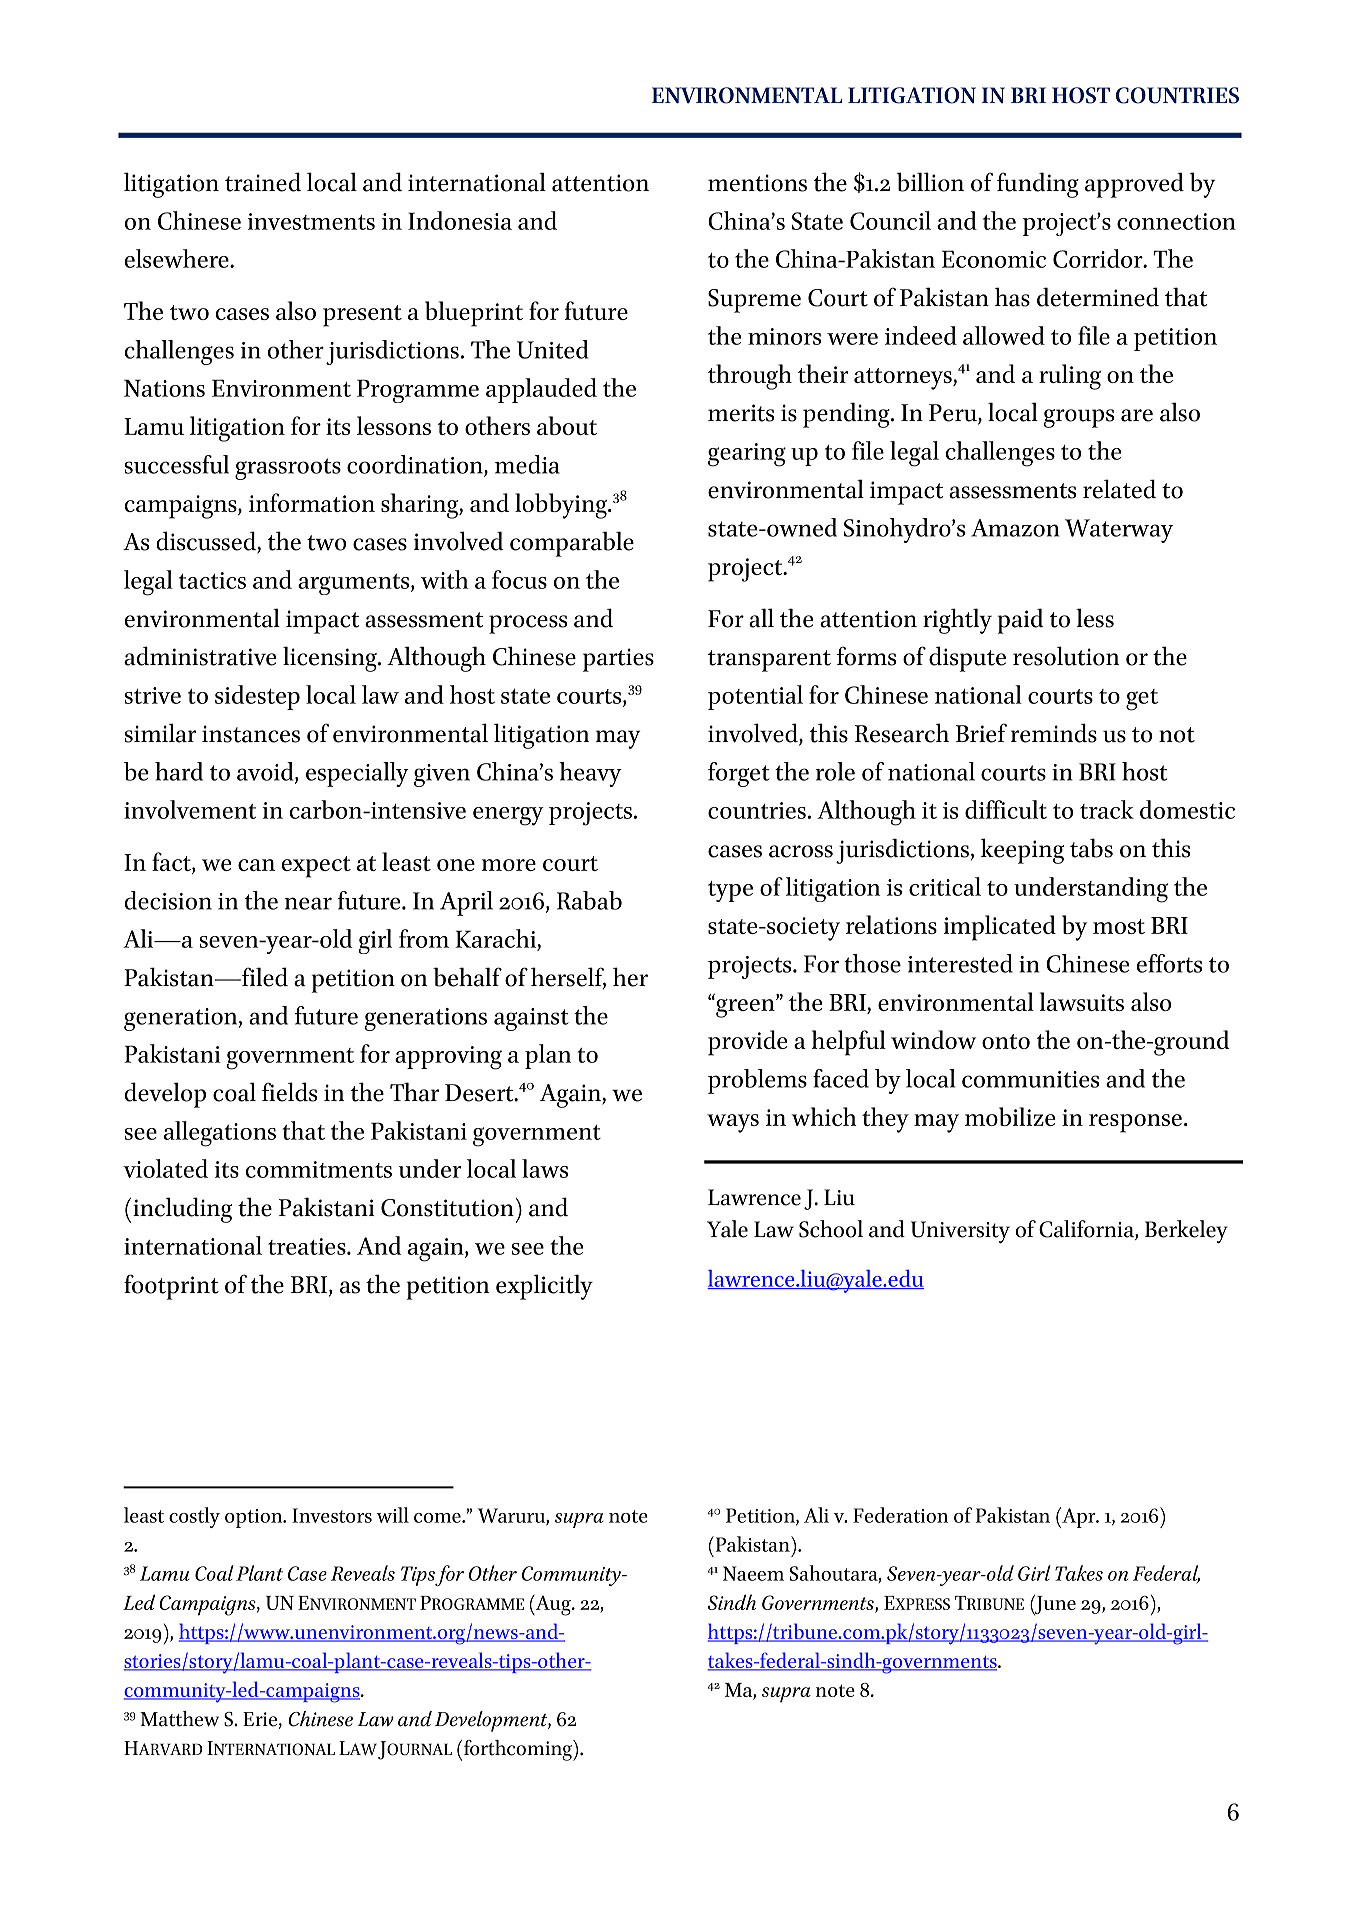  I want to click on Federation, so click(900, 1515).
